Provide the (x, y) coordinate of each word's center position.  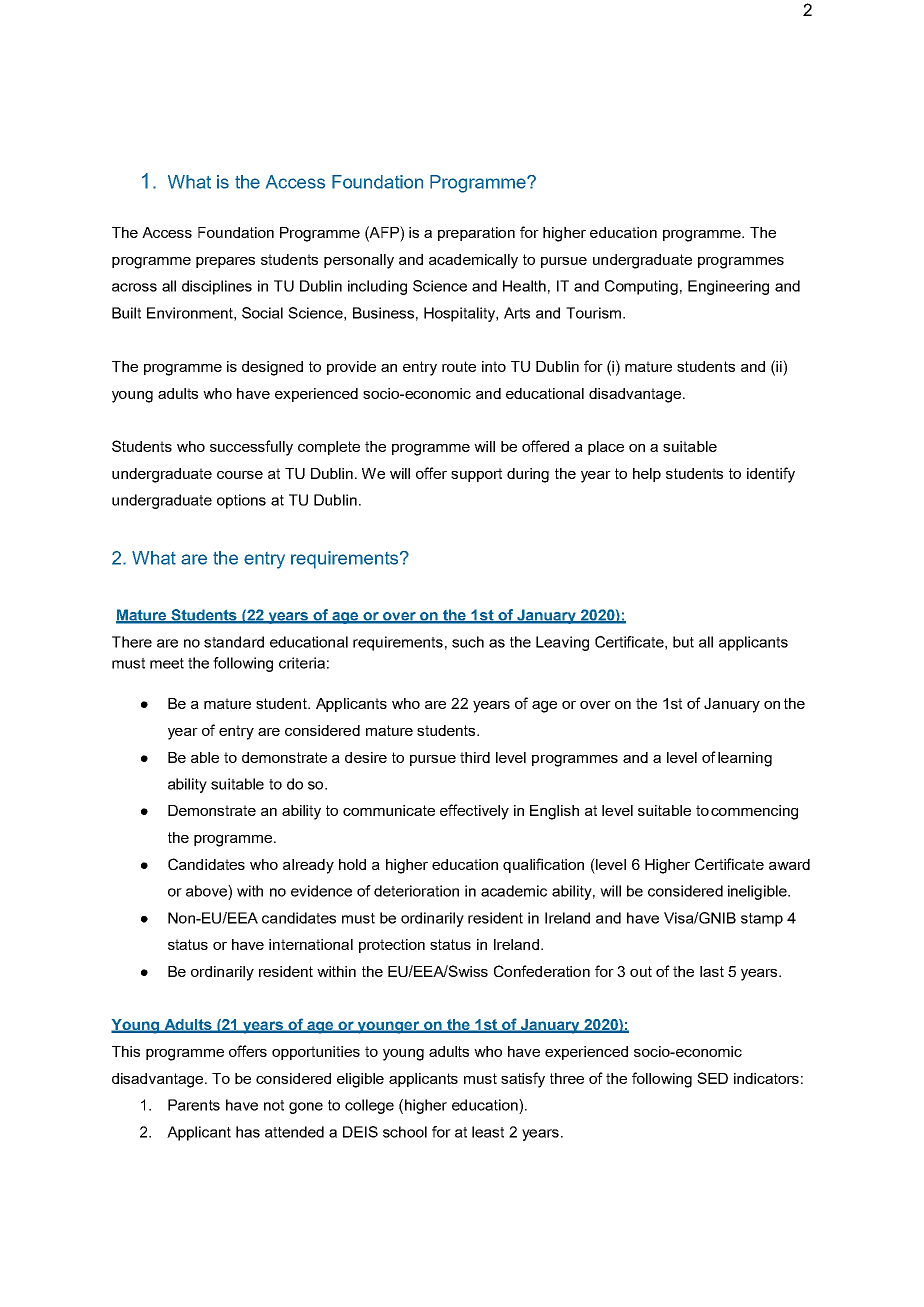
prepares (225, 262)
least (488, 1132)
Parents (194, 1105)
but (683, 642)
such (468, 642)
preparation (476, 234)
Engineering (728, 287)
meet (167, 663)
